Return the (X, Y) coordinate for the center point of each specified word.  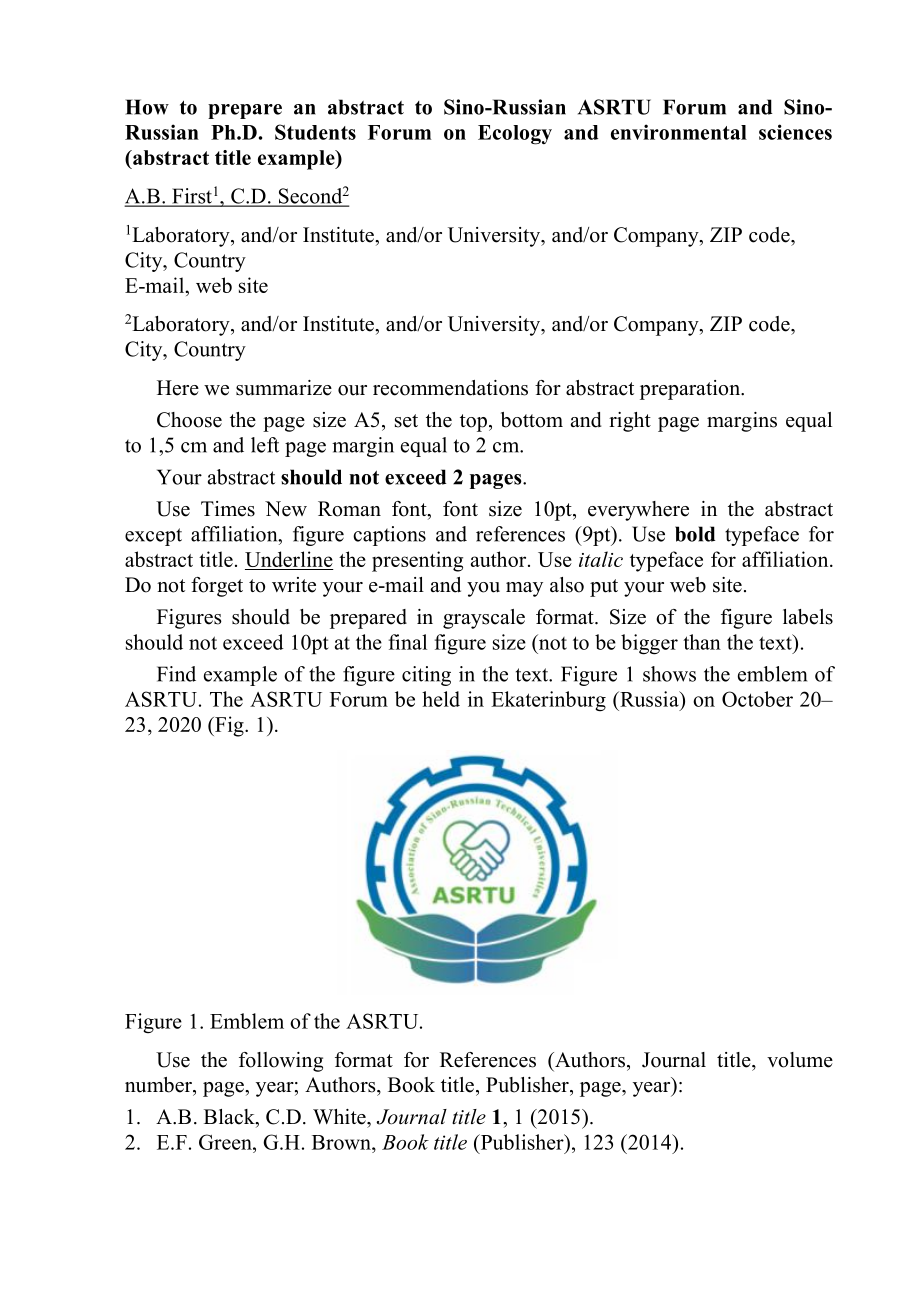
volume (800, 1060)
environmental (679, 132)
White (340, 1117)
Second (309, 197)
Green (226, 1142)
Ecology (515, 135)
